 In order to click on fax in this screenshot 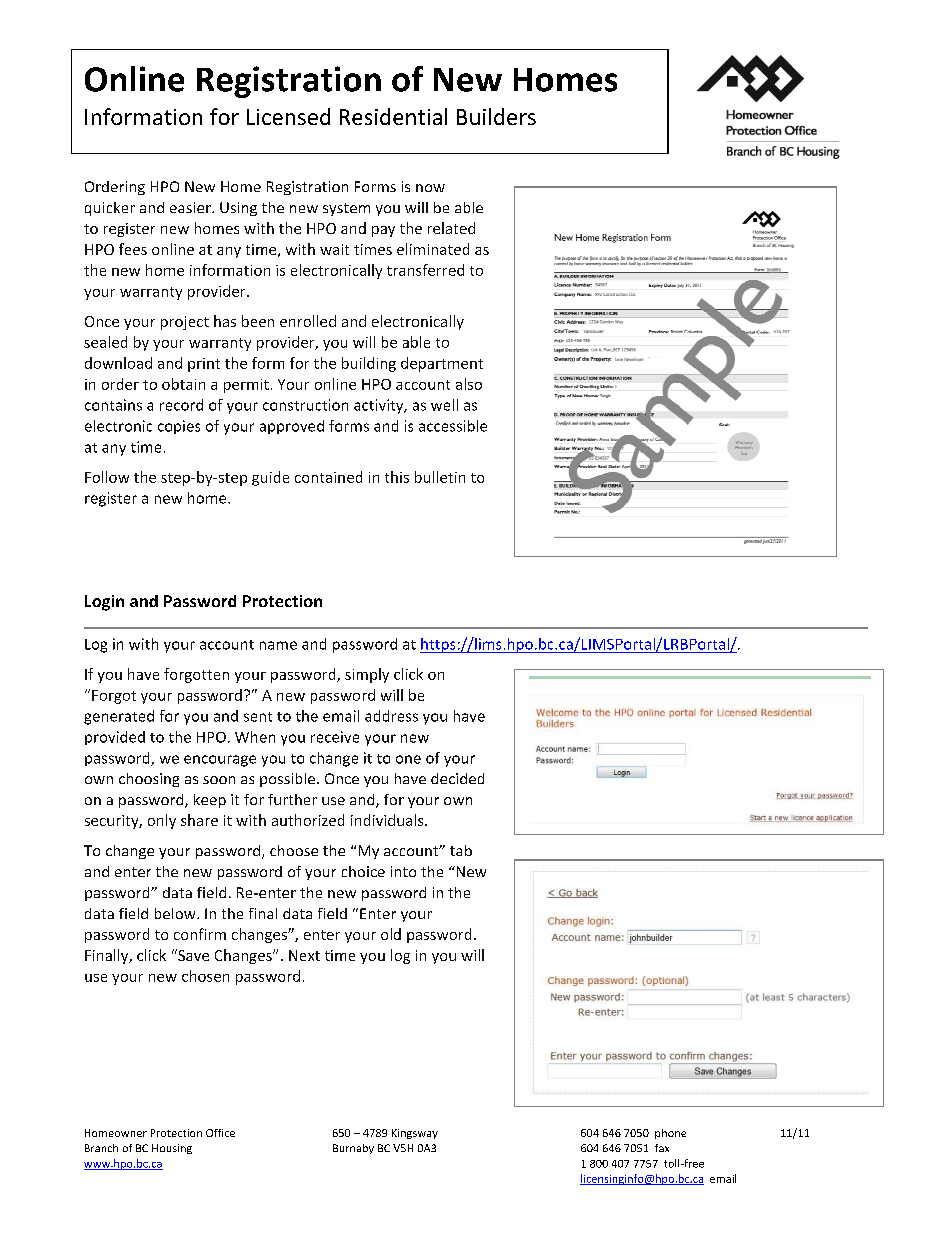, I will do `click(662, 1148)`.
